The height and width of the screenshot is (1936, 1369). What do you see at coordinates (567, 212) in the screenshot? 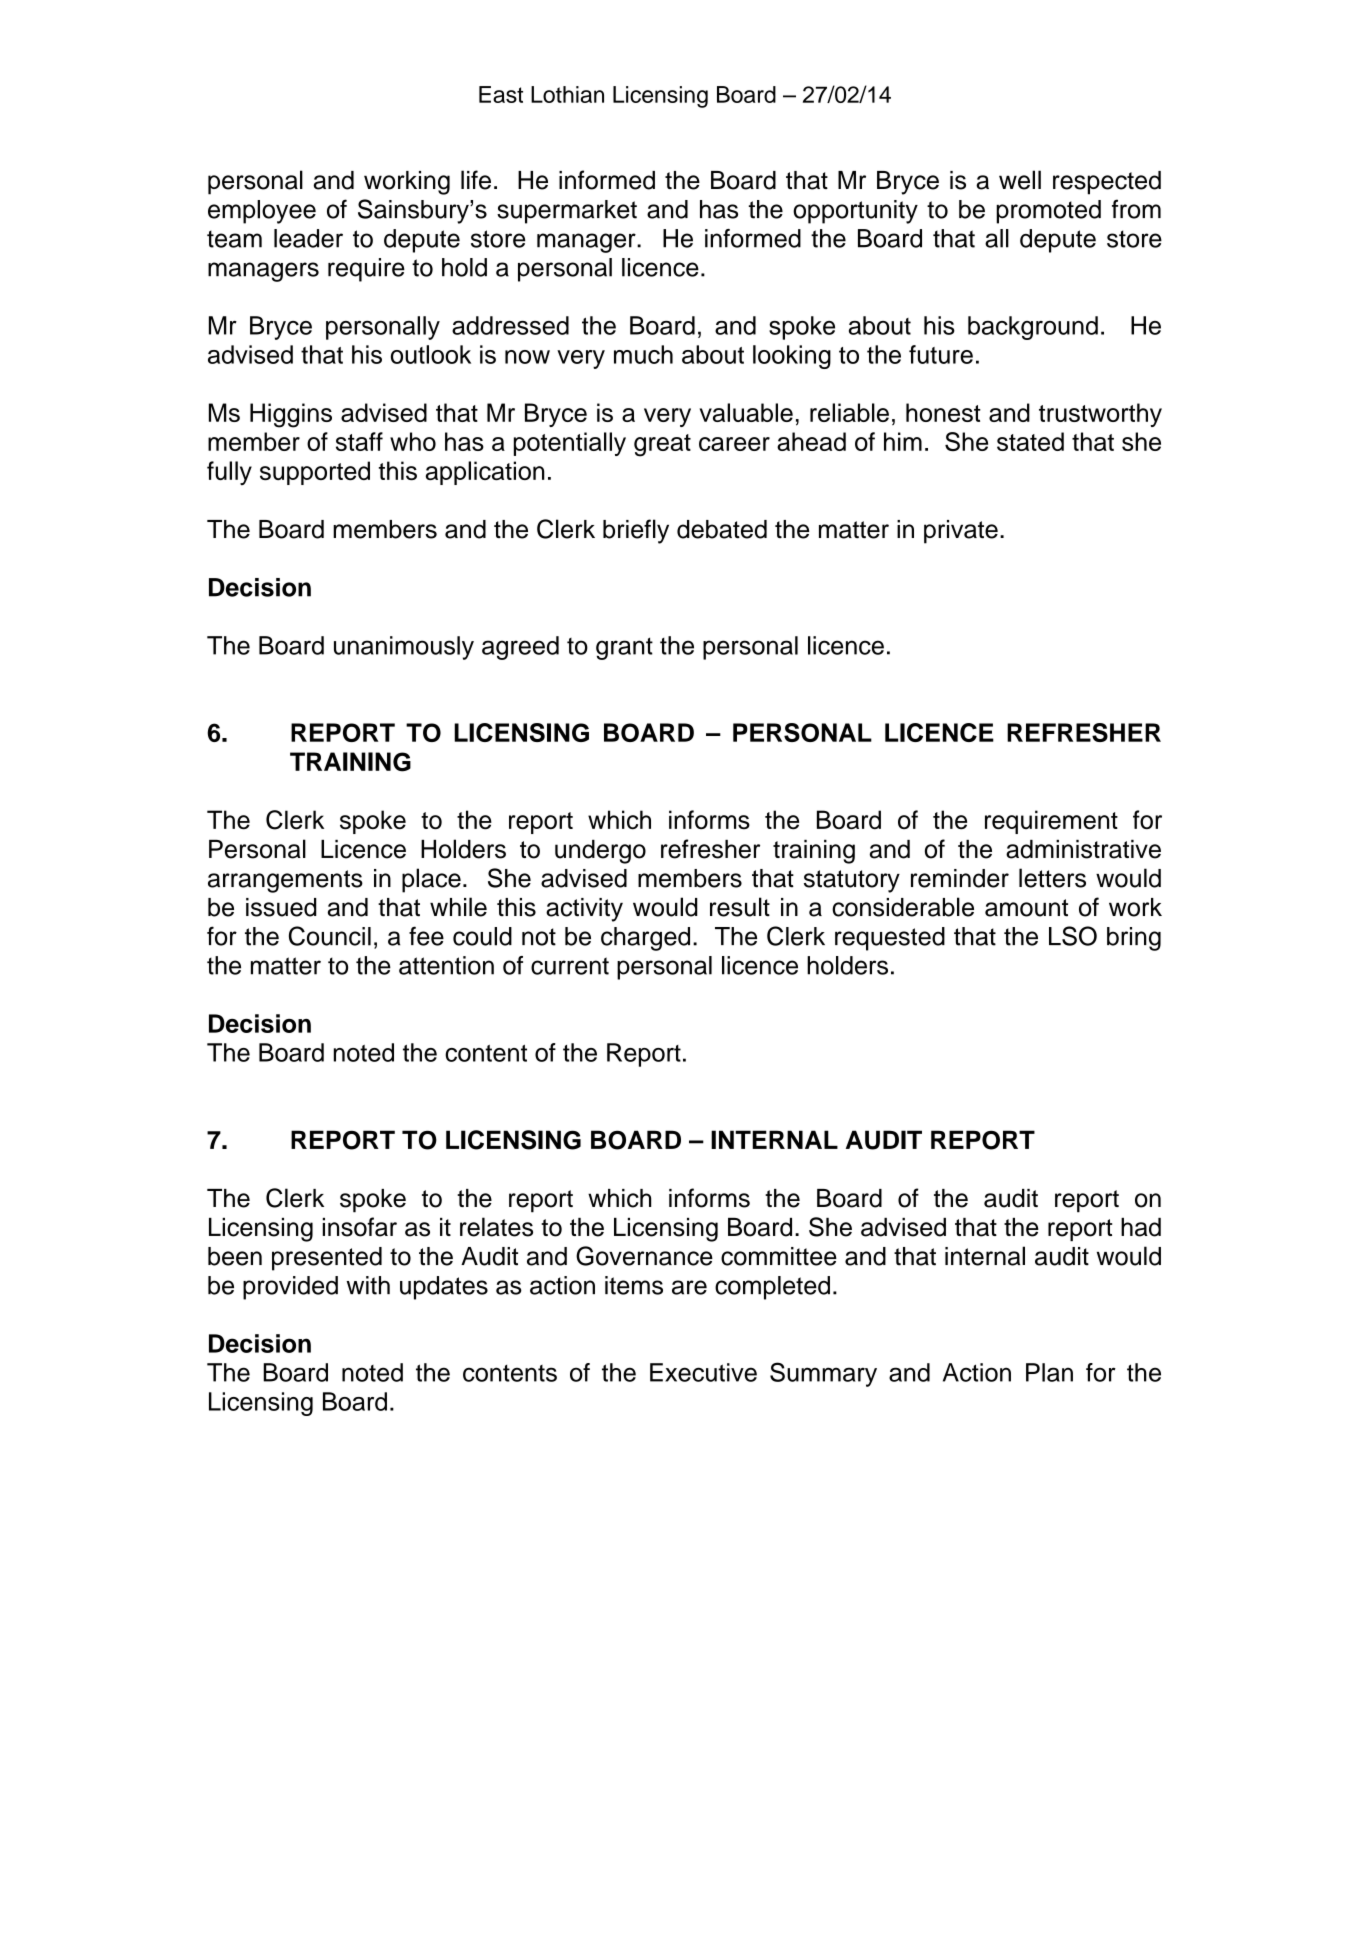
I see `supermarket` at bounding box center [567, 212].
